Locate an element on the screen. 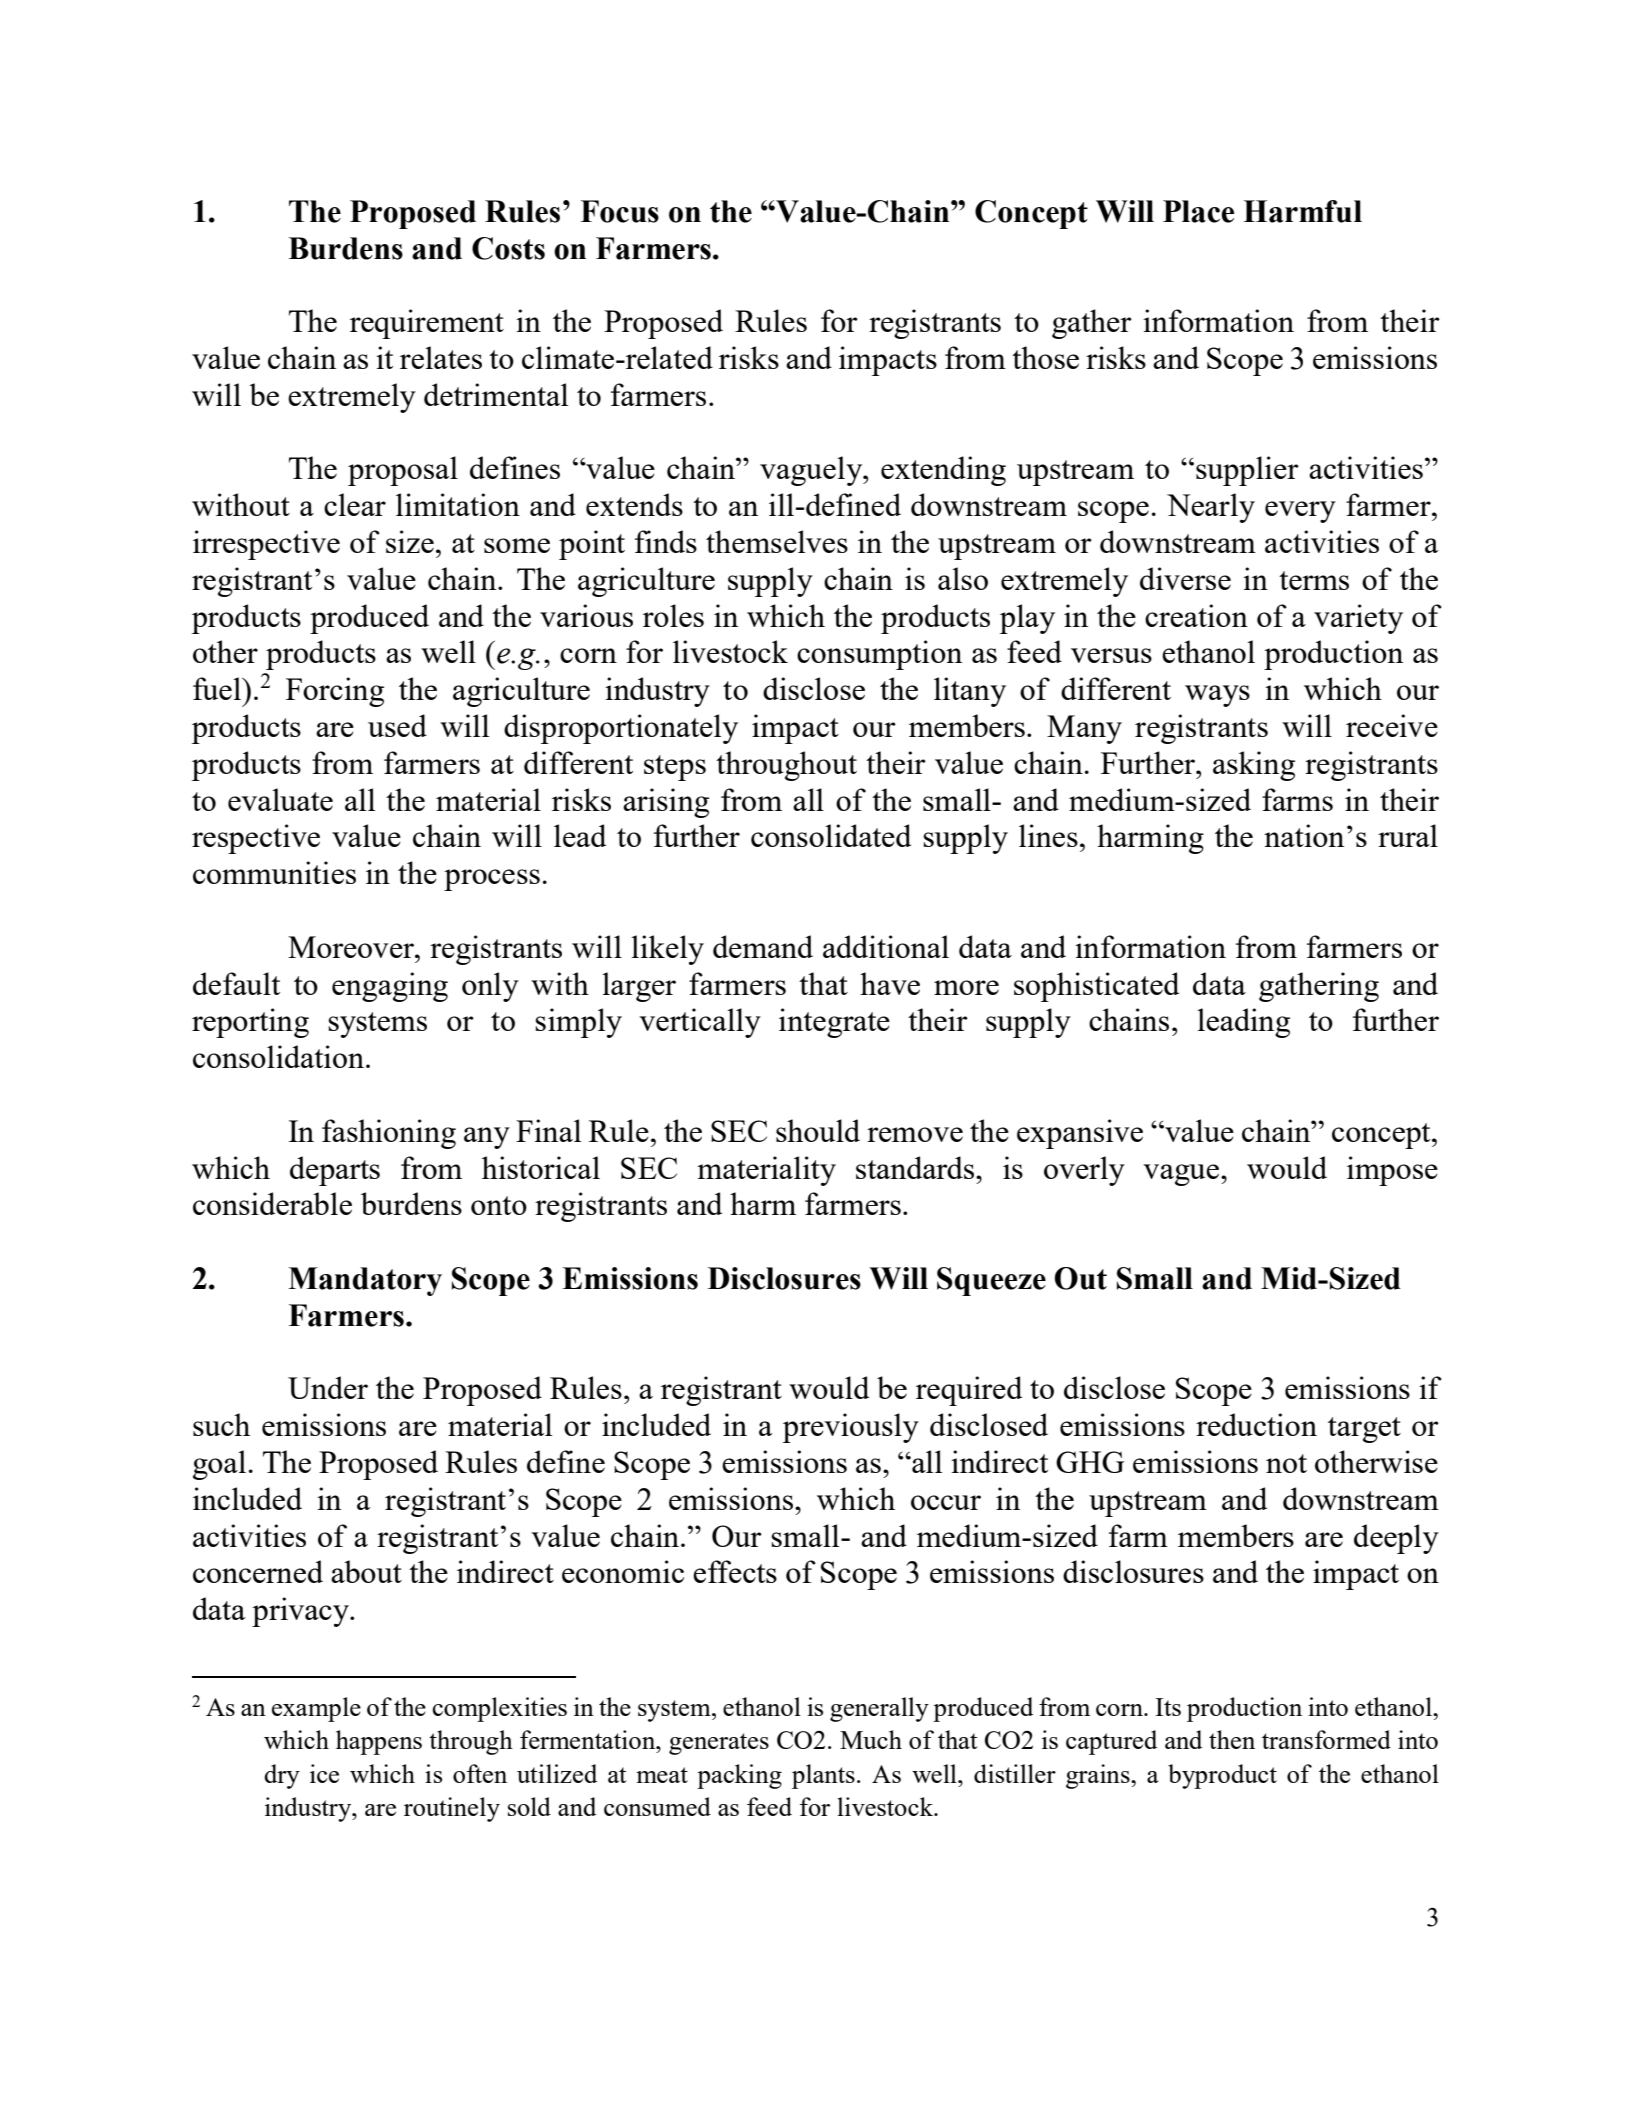 This screenshot has width=1632, height=2112. Focus is located at coordinates (620, 211).
